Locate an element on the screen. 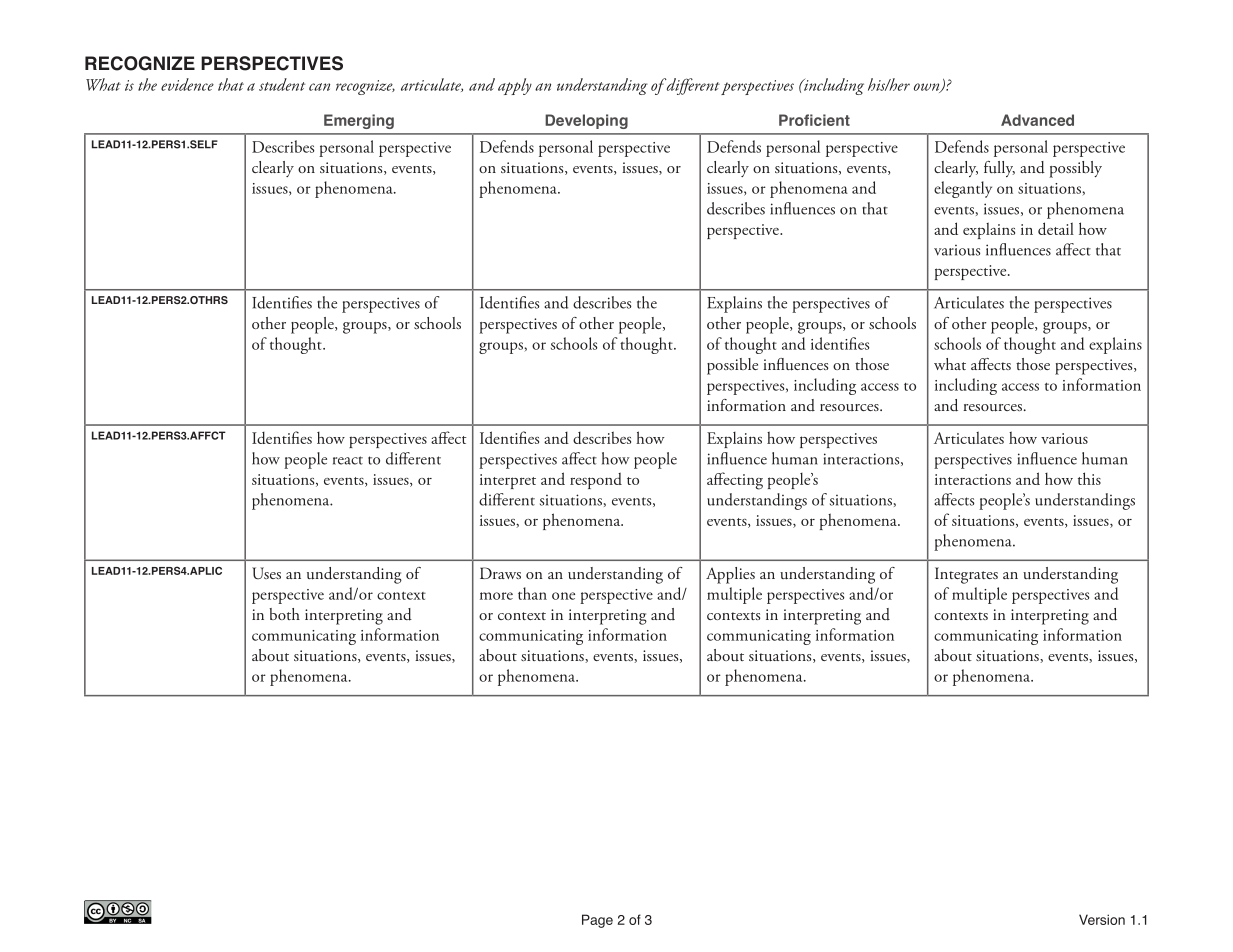 The height and width of the screenshot is (952, 1233). Integrates is located at coordinates (966, 575).
